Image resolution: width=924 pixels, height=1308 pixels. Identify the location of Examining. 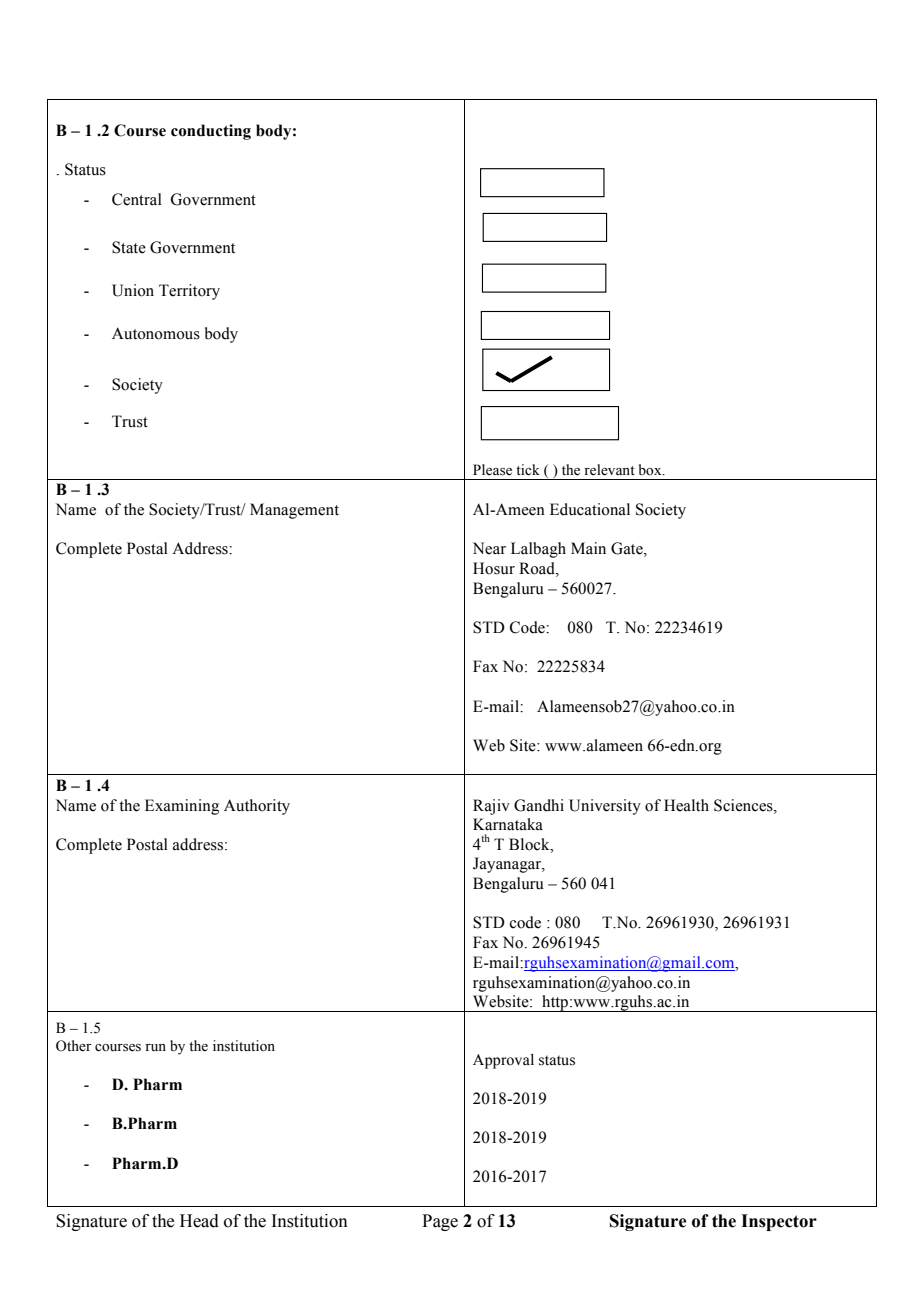
(182, 807).
